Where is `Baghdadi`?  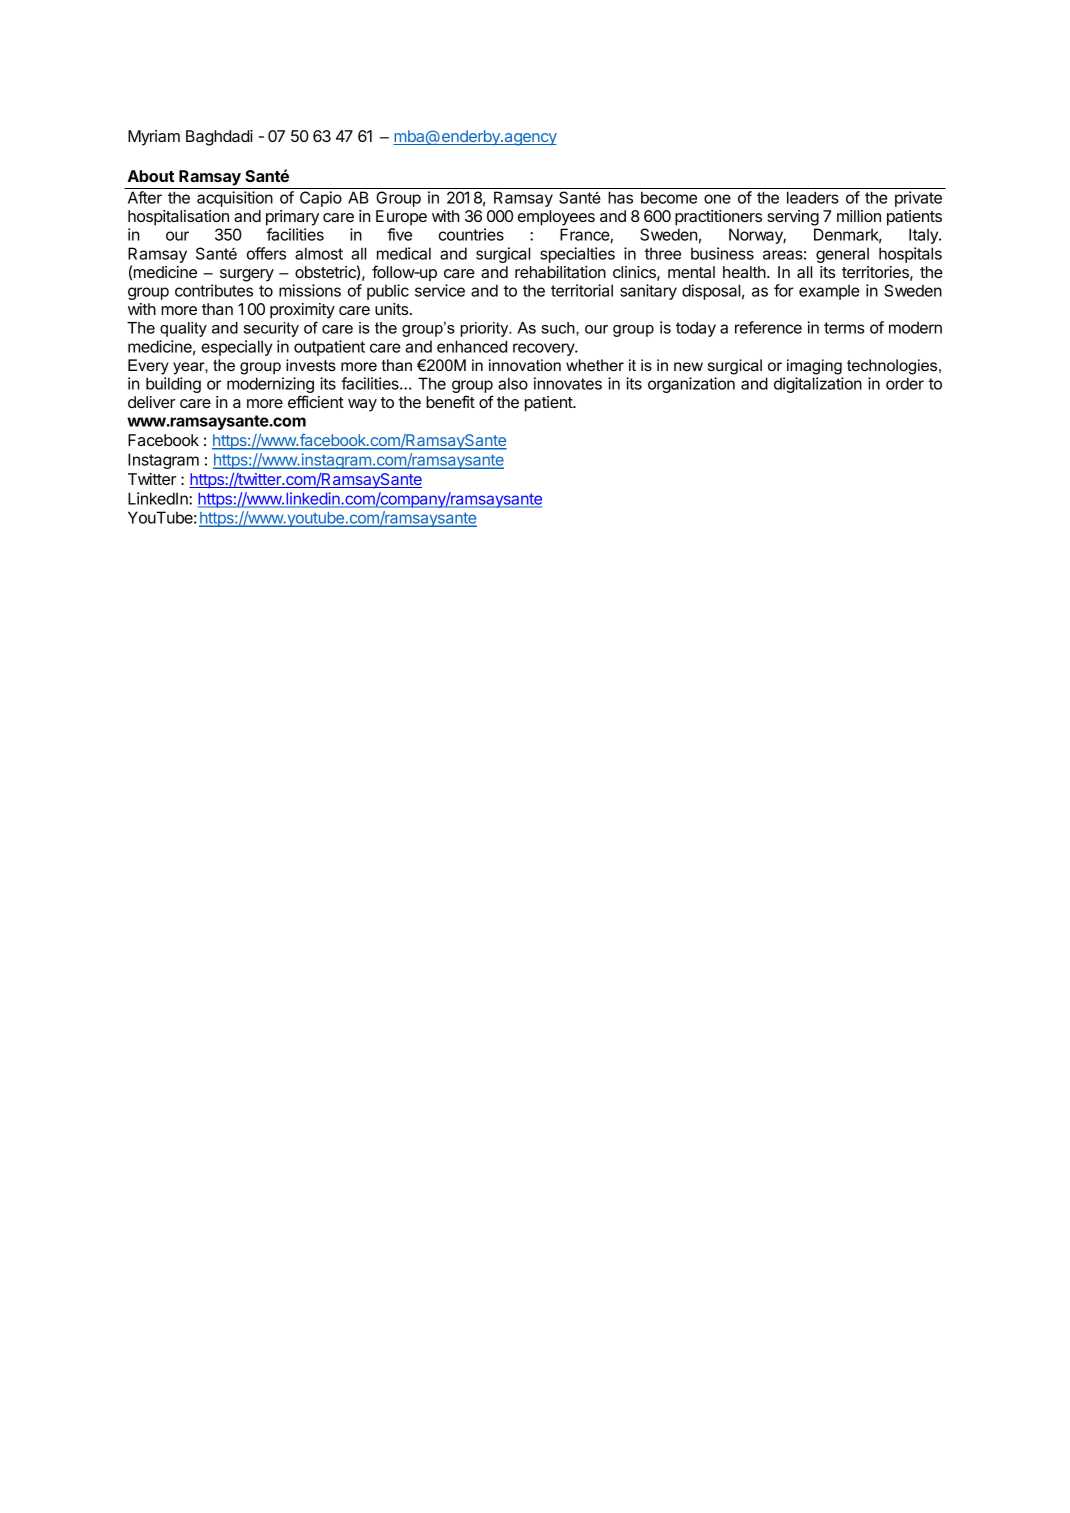 Baghdadi is located at coordinates (219, 138).
